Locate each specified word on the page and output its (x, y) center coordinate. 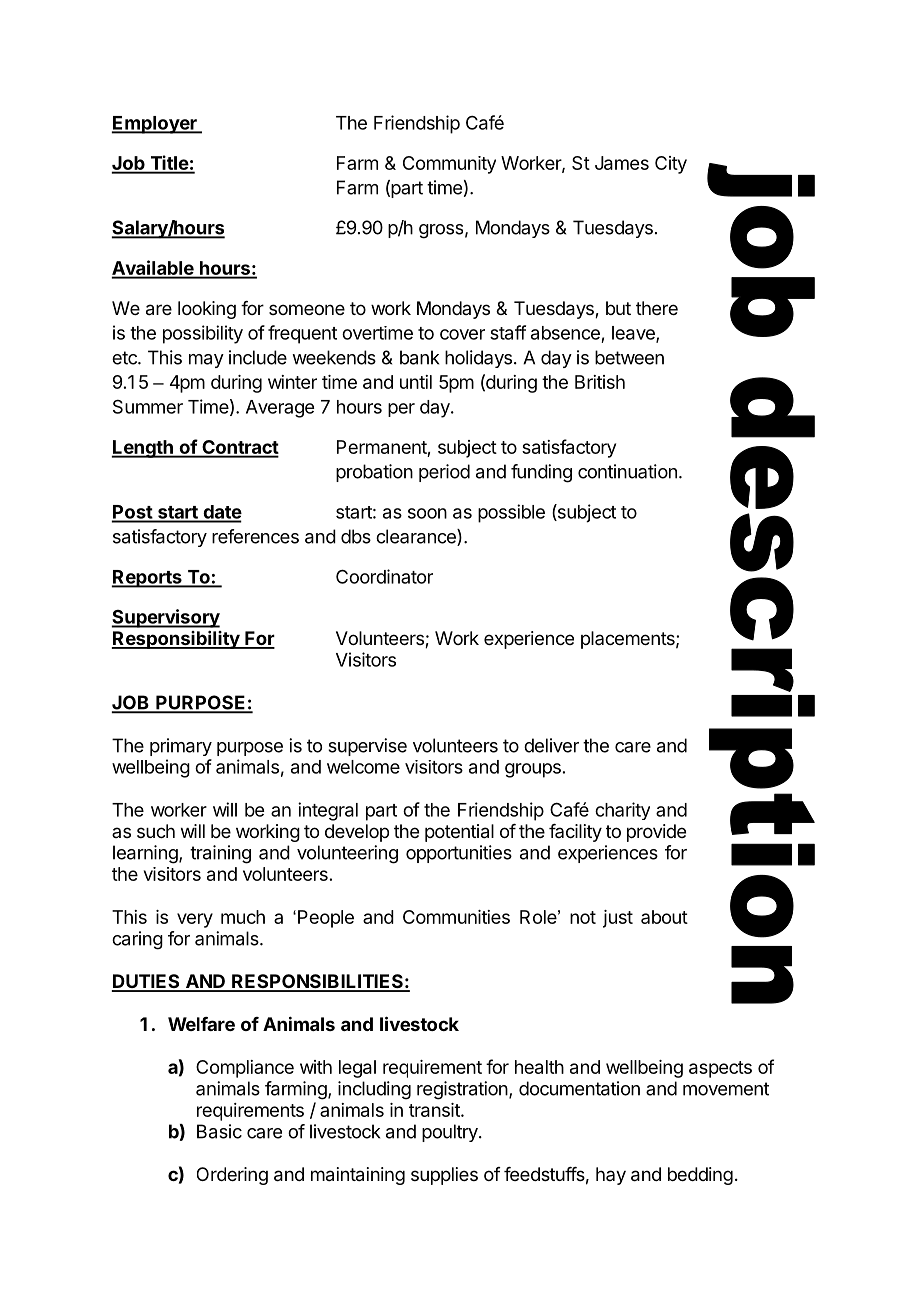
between (629, 357)
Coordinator (384, 576)
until (416, 382)
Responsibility (176, 640)
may (206, 361)
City (671, 165)
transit (435, 1110)
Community (449, 165)
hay (611, 1176)
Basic (219, 1131)
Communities (456, 917)
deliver (551, 745)
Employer (155, 125)
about (664, 917)
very (195, 920)
